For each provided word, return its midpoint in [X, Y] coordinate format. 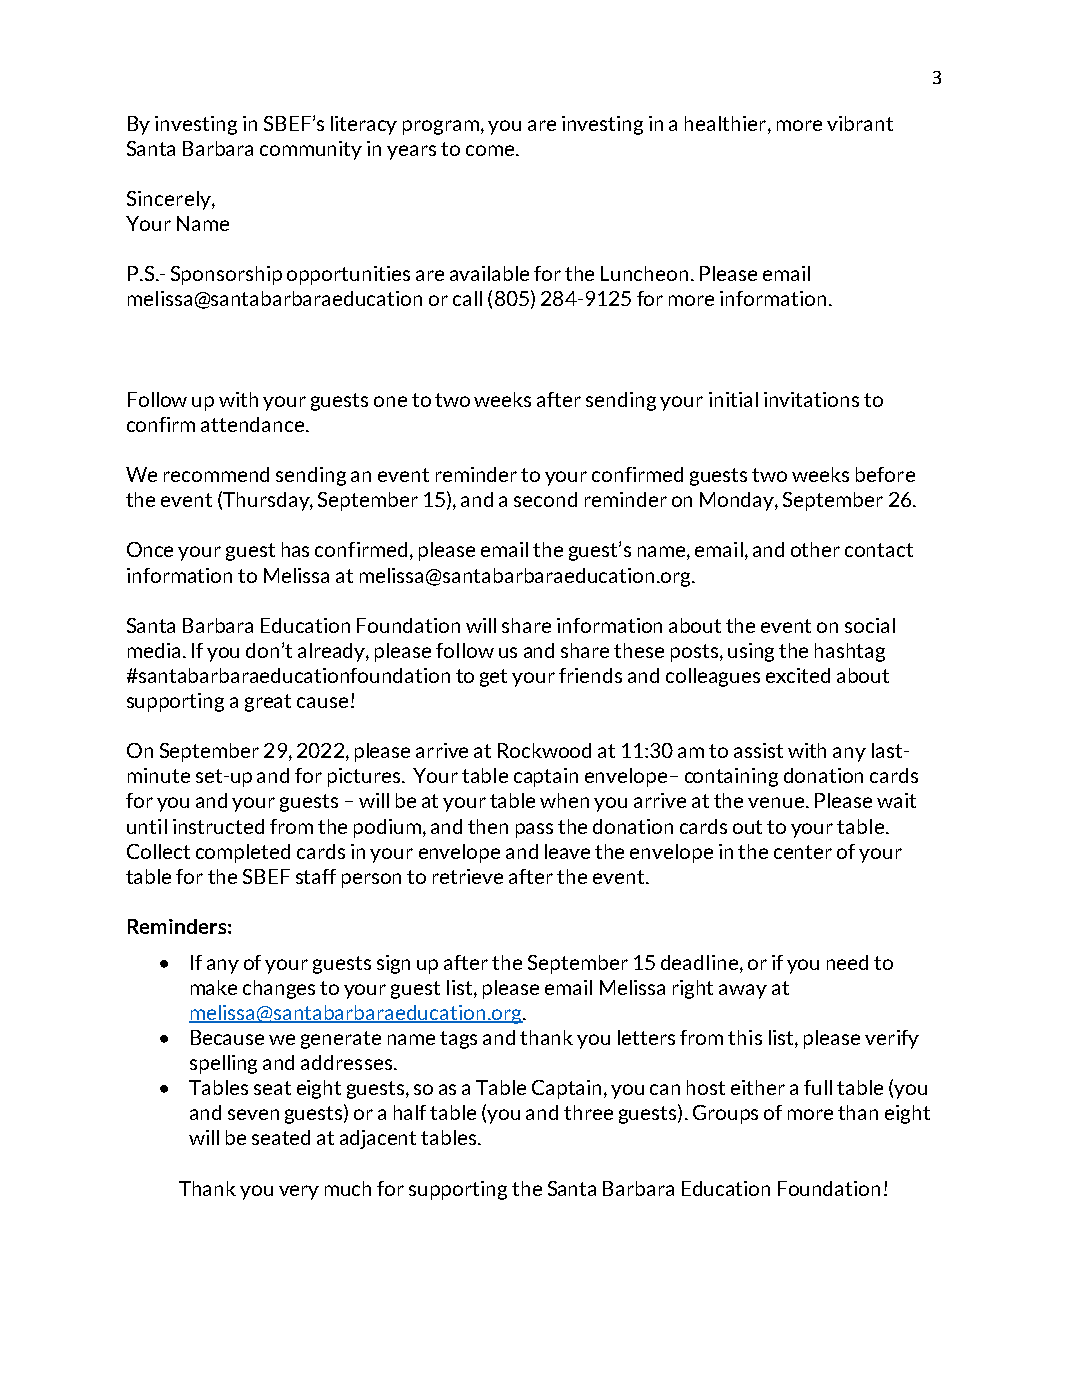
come [491, 150]
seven [253, 1114]
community [311, 150]
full [818, 1087]
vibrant [860, 123]
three [588, 1112]
